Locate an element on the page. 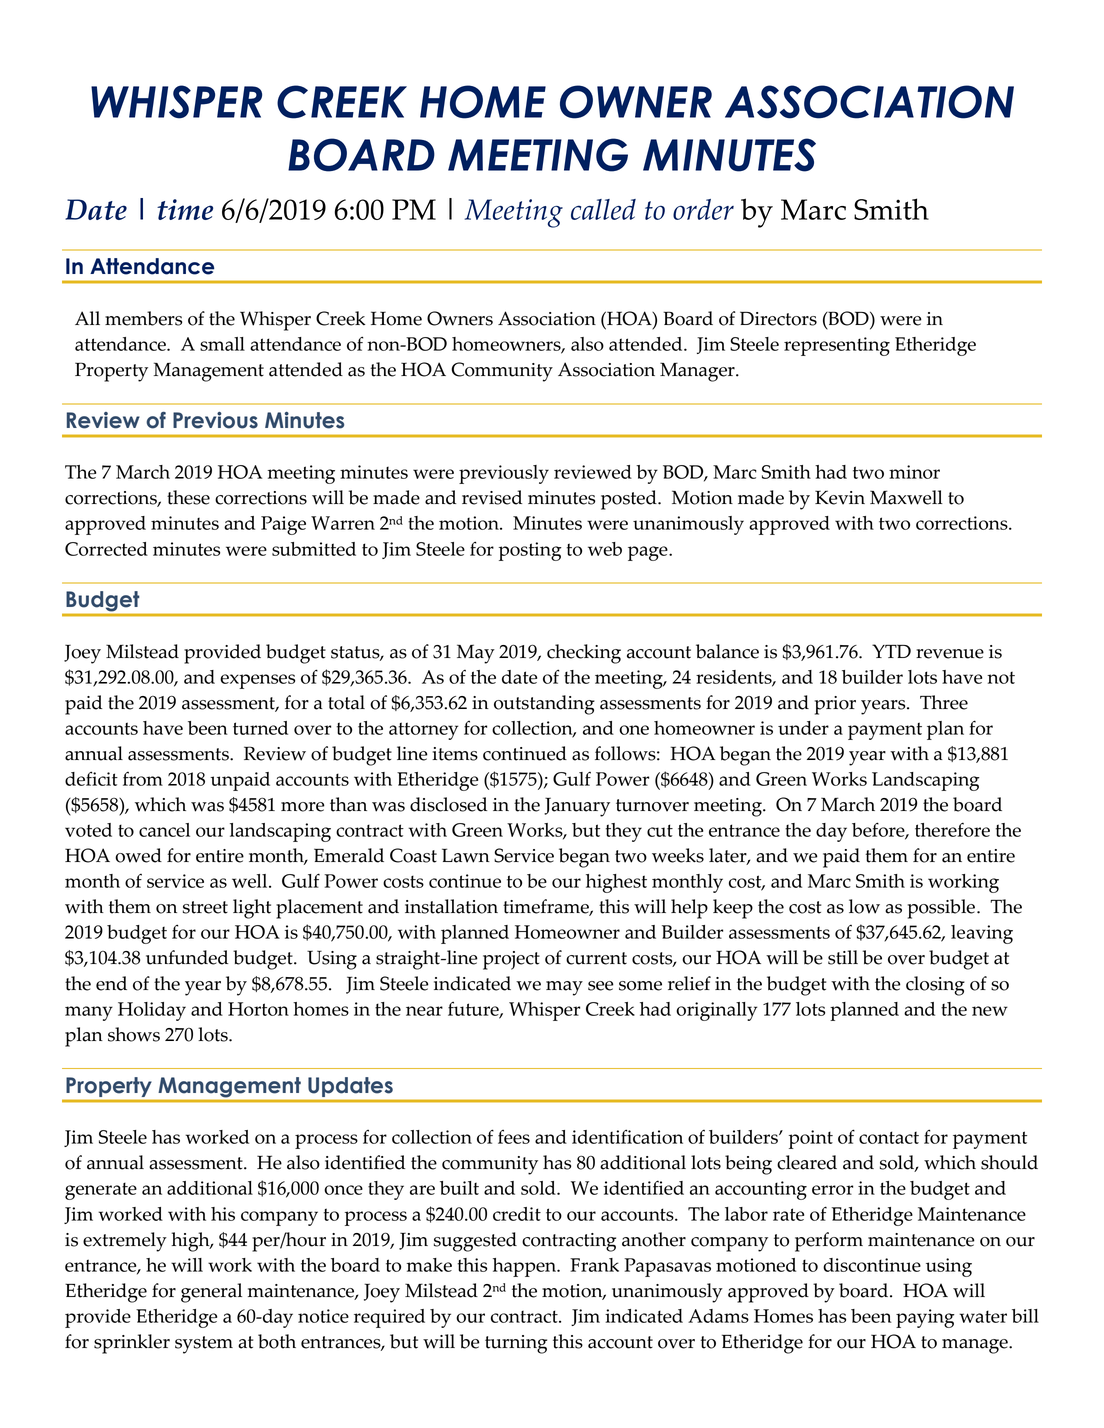 Image resolution: width=1104 pixels, height=1428 pixels. members is located at coordinates (143, 318).
